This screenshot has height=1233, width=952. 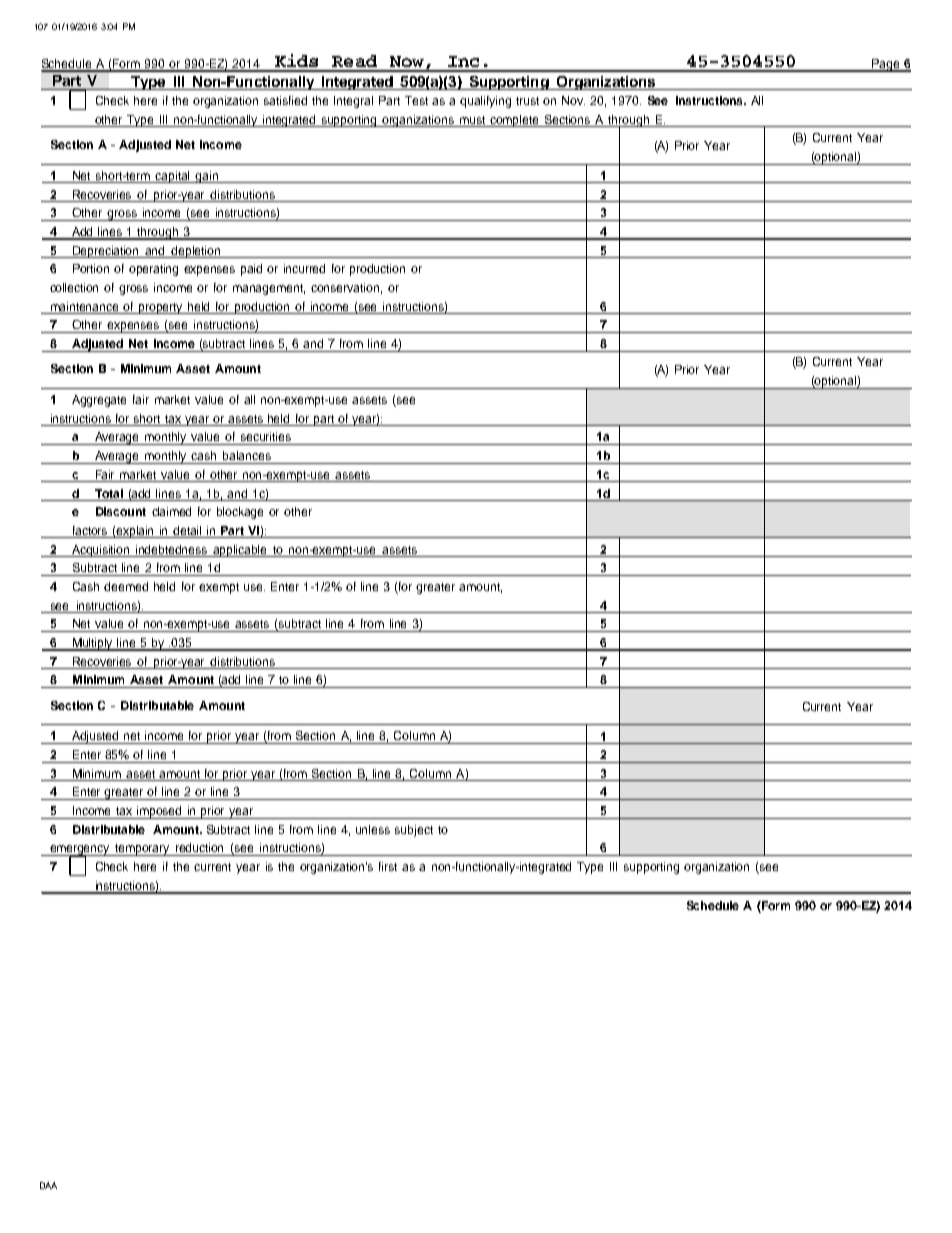 I want to click on capital, so click(x=173, y=177).
